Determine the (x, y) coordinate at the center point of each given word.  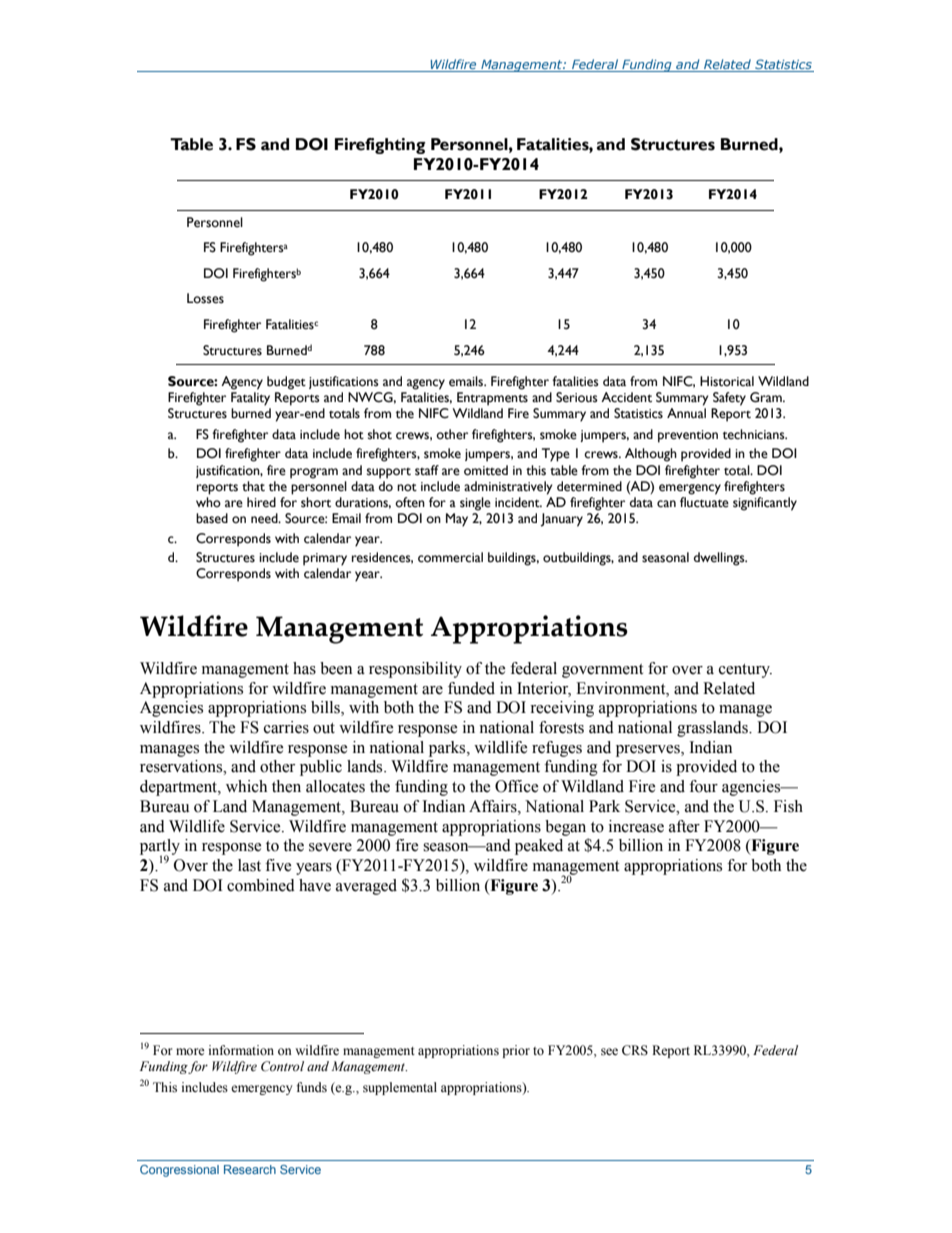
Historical (727, 381)
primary (325, 559)
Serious (577, 397)
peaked (539, 847)
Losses (205, 298)
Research (250, 1169)
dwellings (720, 559)
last (249, 865)
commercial (450, 557)
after (684, 826)
